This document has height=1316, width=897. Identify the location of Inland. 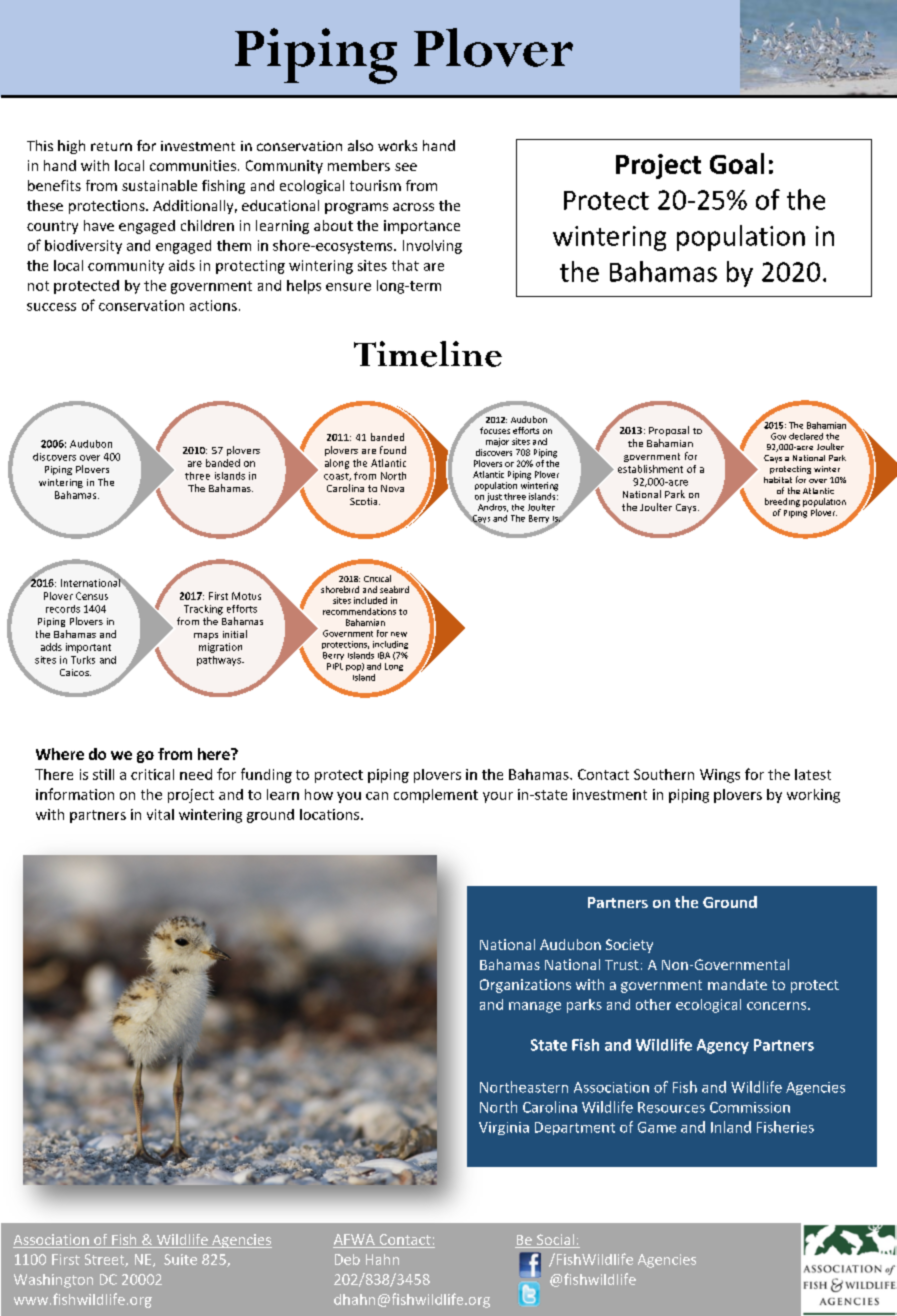
(731, 1127).
